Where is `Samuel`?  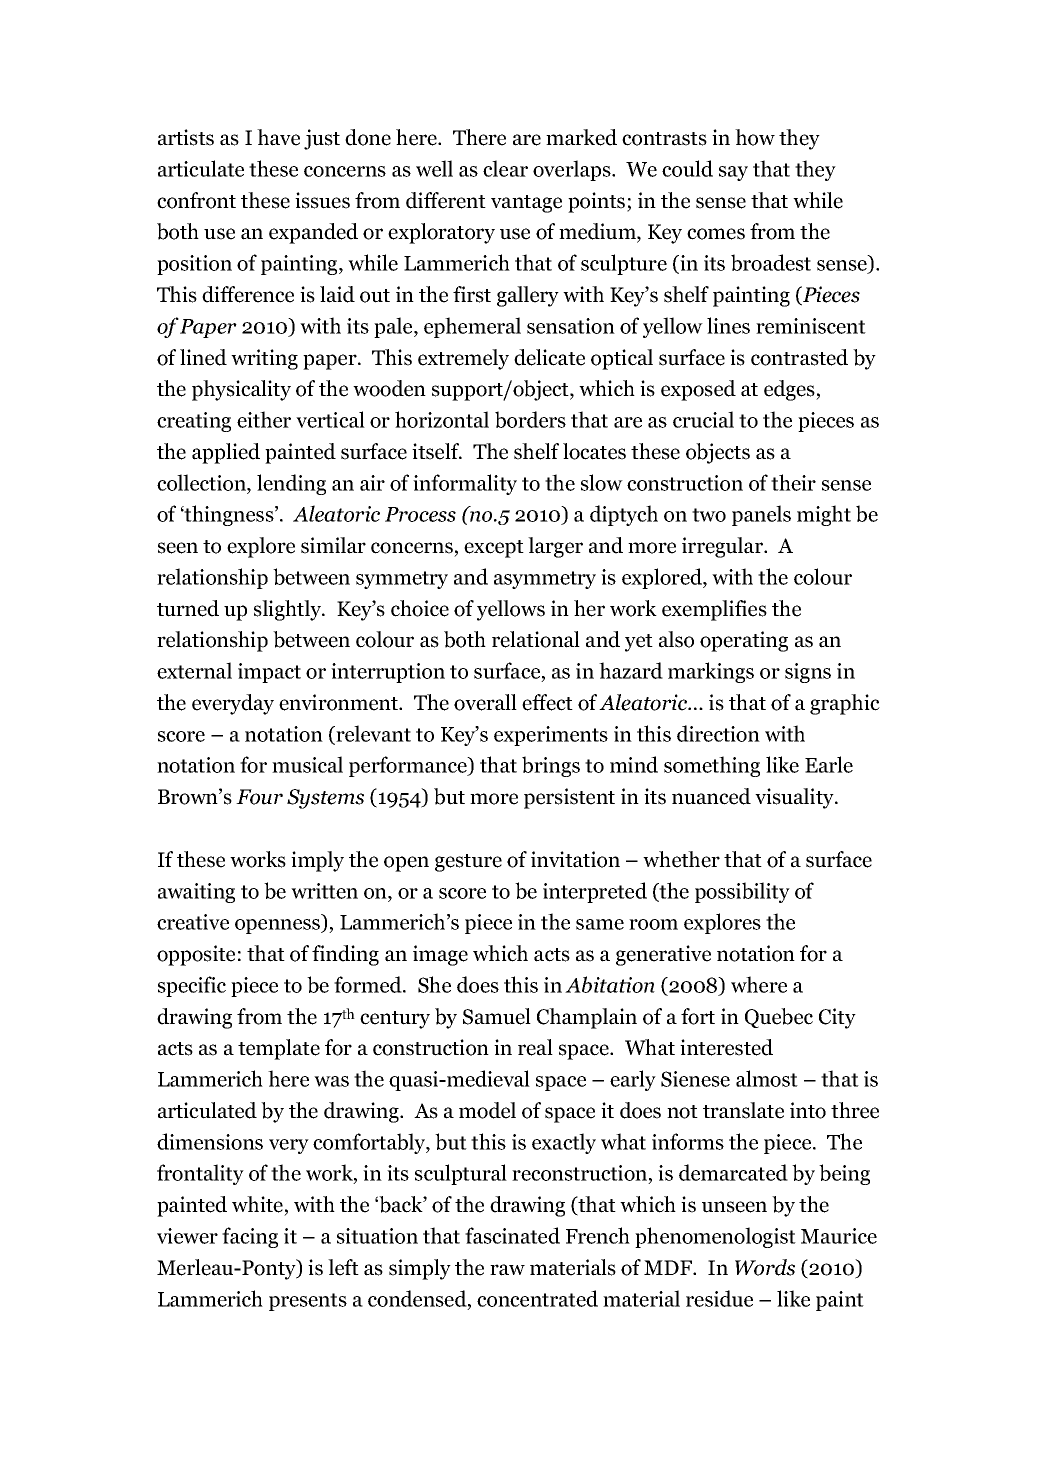 Samuel is located at coordinates (497, 1016).
